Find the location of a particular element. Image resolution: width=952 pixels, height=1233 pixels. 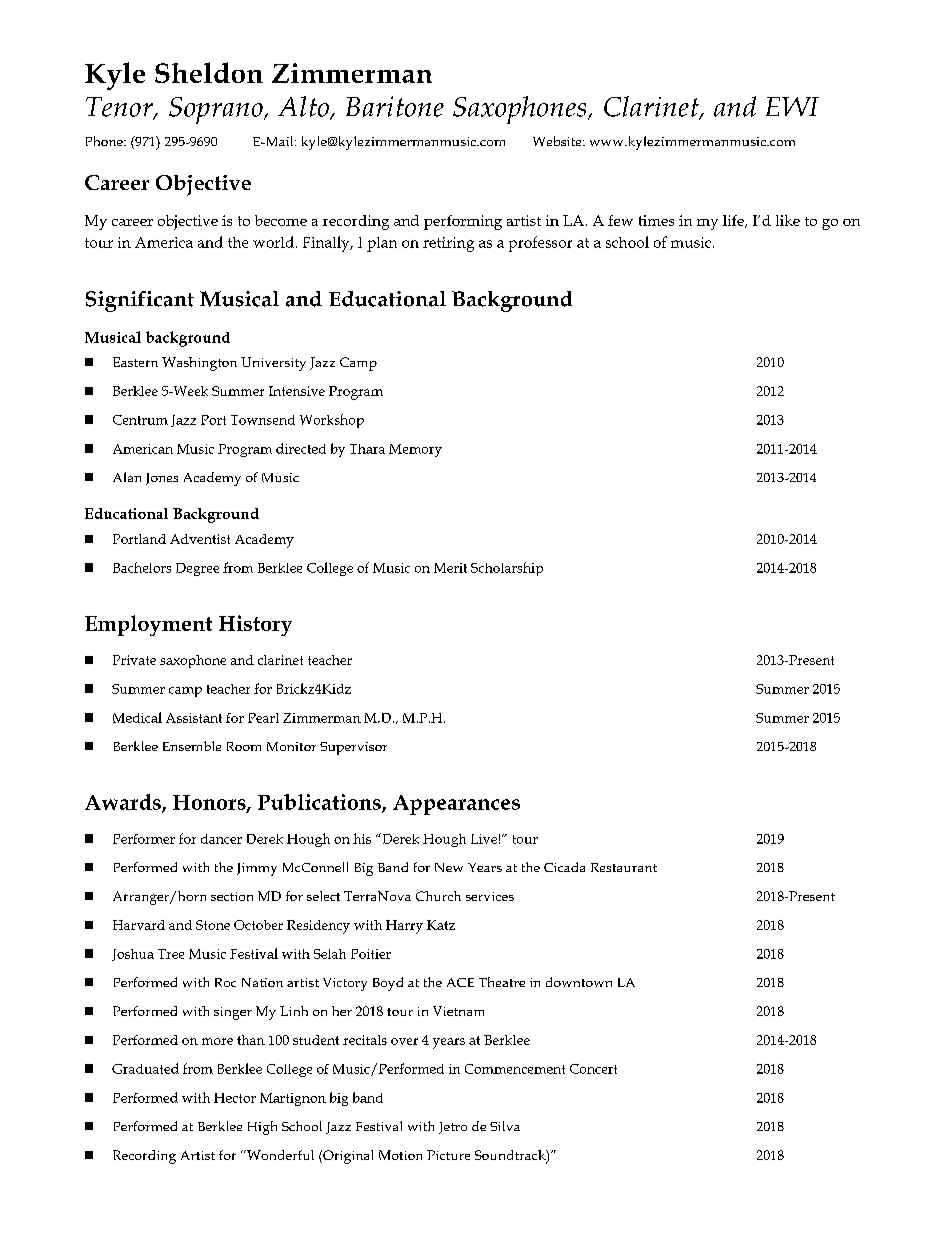

Memory is located at coordinates (415, 450).
